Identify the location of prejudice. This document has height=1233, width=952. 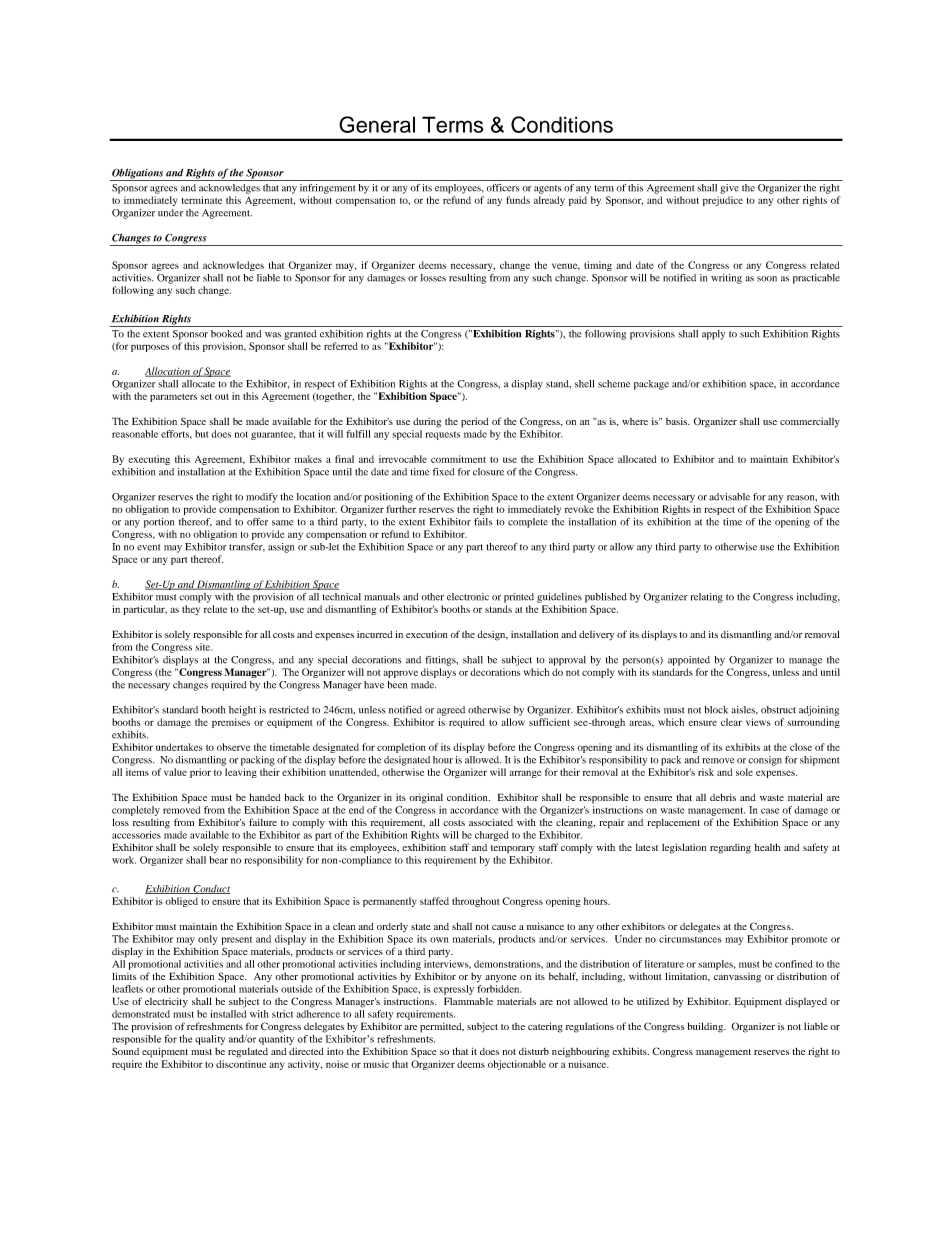
(723, 201).
